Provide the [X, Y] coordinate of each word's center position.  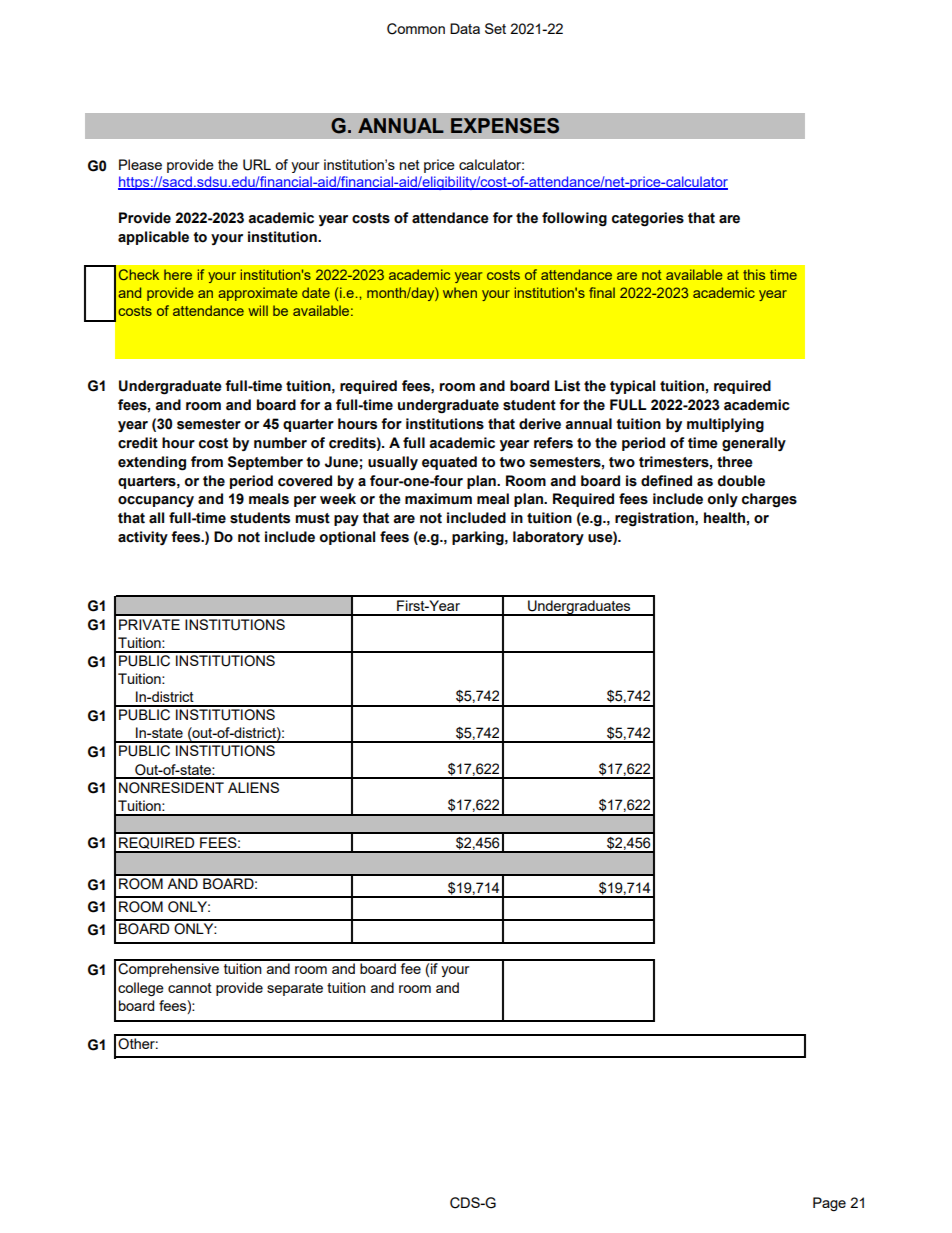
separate [295, 989]
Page [829, 1204]
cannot [190, 988]
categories [648, 219]
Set [495, 28]
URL [257, 165]
